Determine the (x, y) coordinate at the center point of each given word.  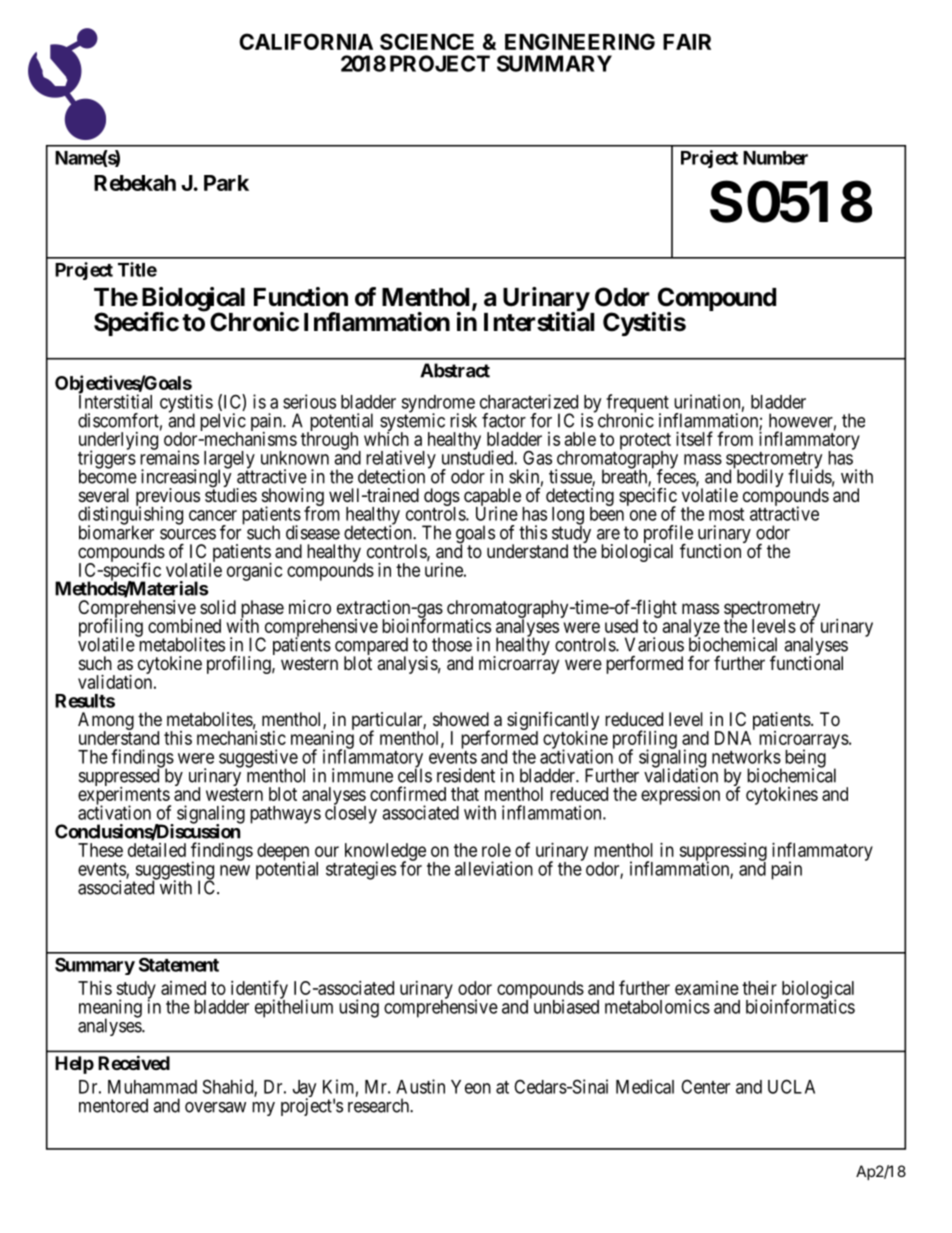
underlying (118, 442)
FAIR (687, 42)
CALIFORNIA (306, 41)
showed (461, 719)
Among (106, 722)
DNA (733, 738)
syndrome (438, 405)
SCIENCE (427, 41)
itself (694, 438)
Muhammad (152, 1087)
